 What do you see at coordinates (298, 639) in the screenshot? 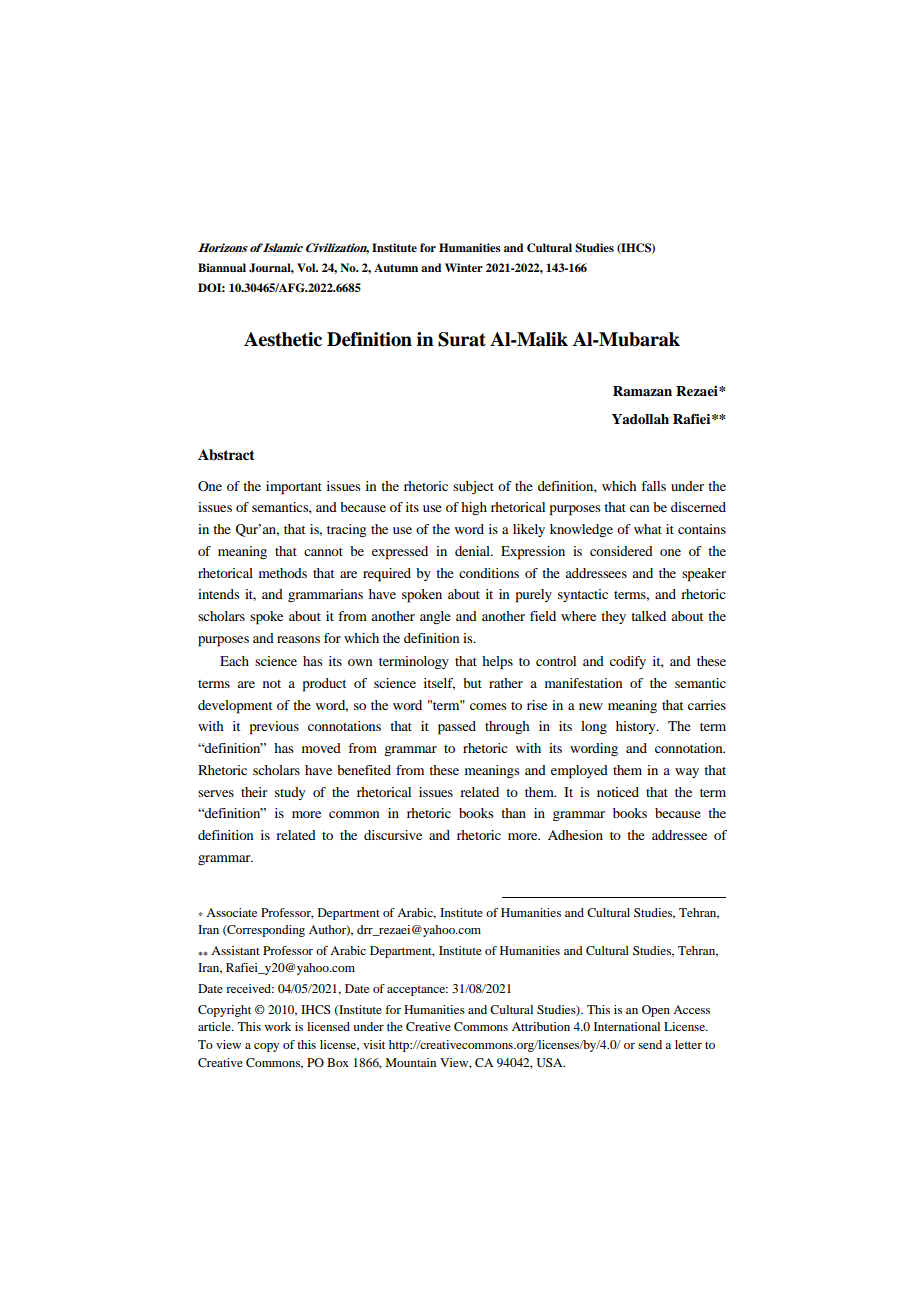
I see `reasons` at bounding box center [298, 639].
